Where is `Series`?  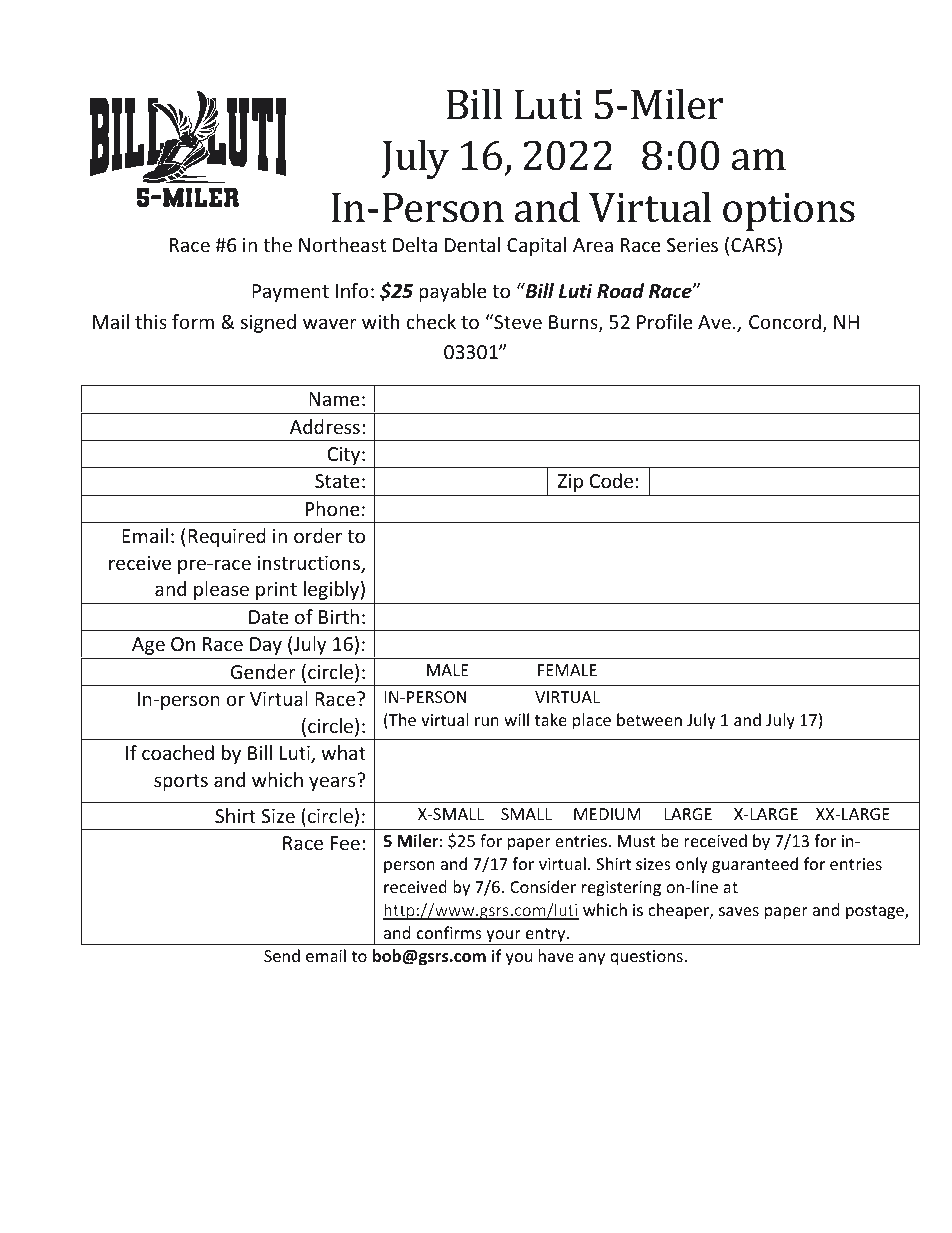
Series is located at coordinates (692, 245).
